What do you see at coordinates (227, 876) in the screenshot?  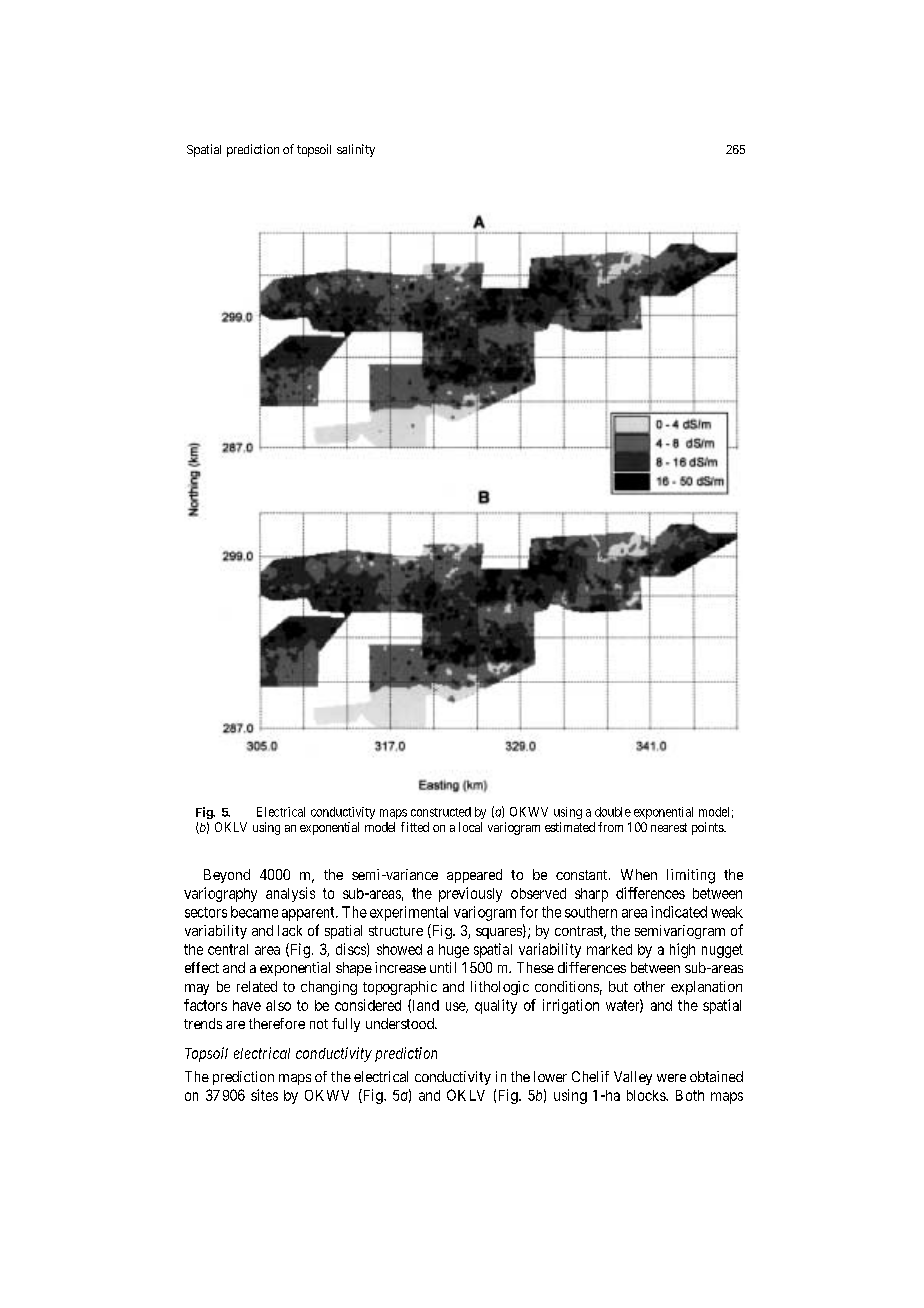 I see `Beyond` at bounding box center [227, 876].
